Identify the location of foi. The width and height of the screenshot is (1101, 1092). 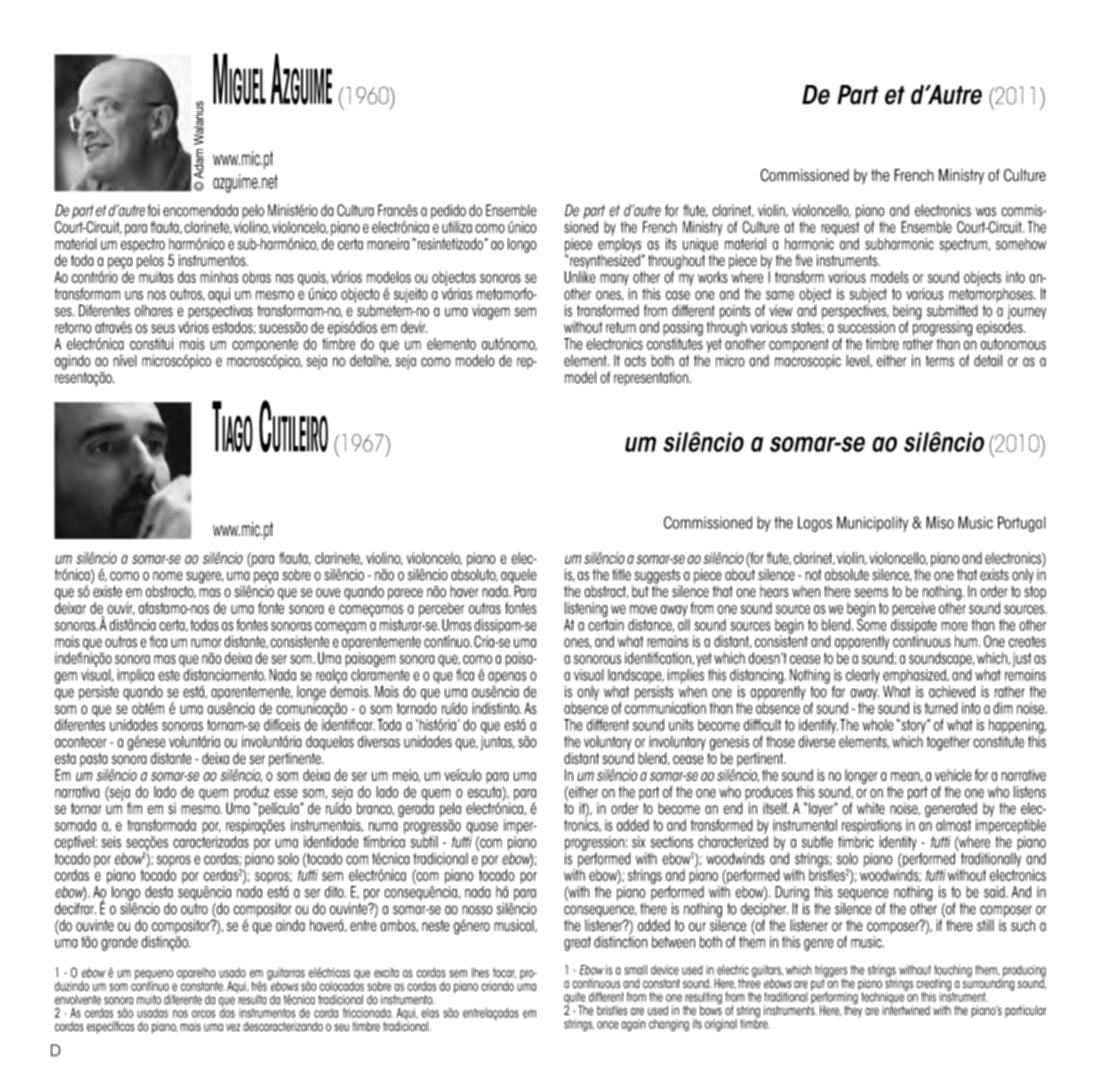
(154, 210).
